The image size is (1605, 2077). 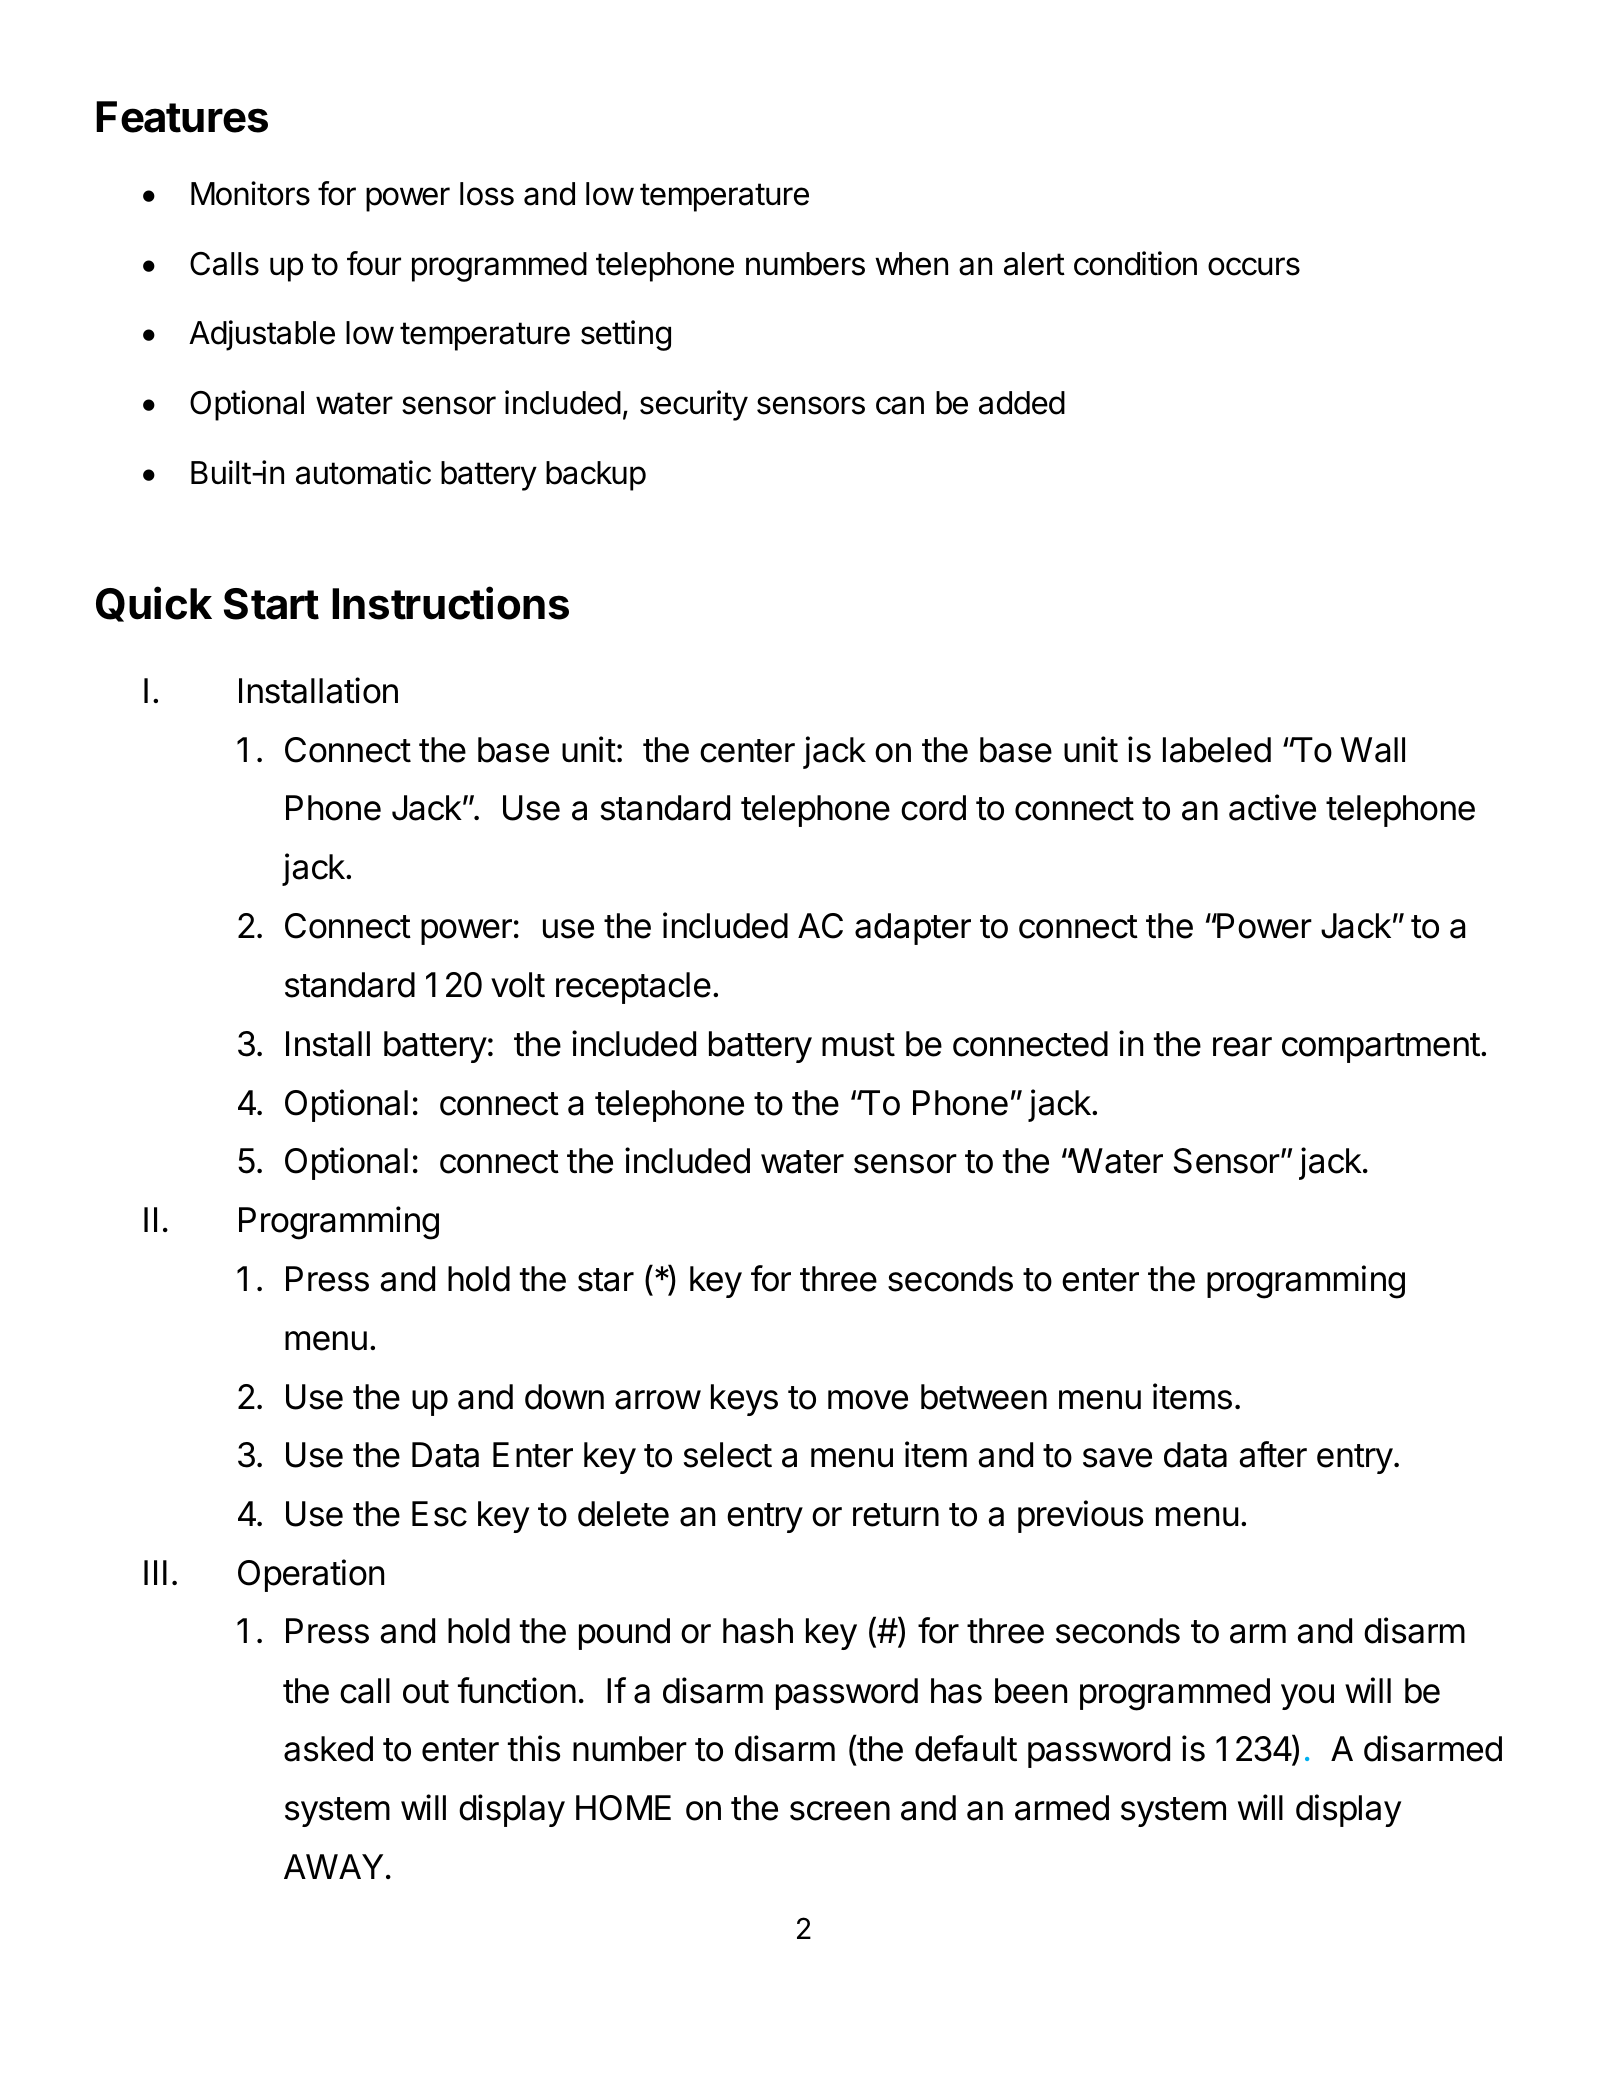 I want to click on Monitors, so click(x=250, y=193).
